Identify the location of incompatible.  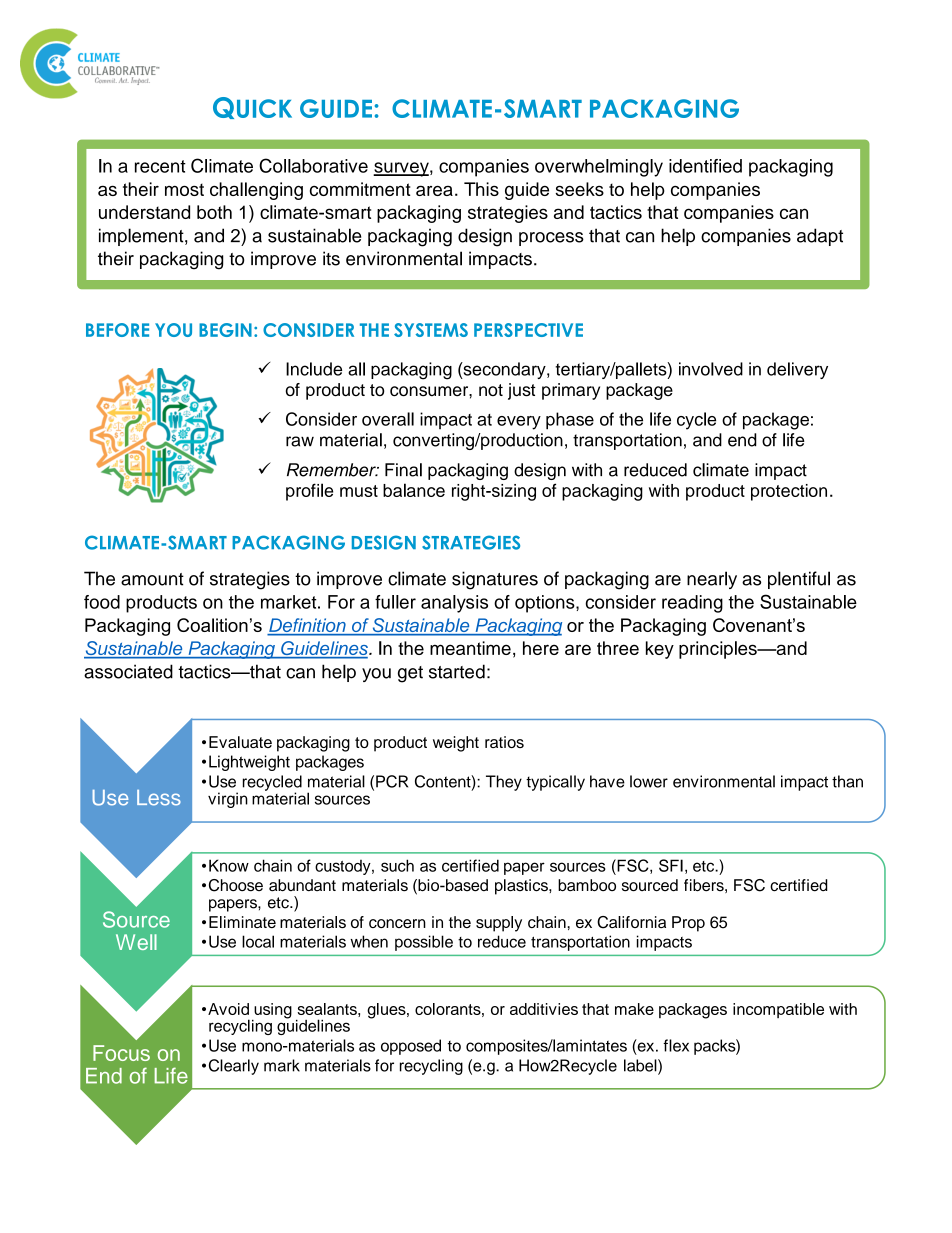
(778, 1010).
